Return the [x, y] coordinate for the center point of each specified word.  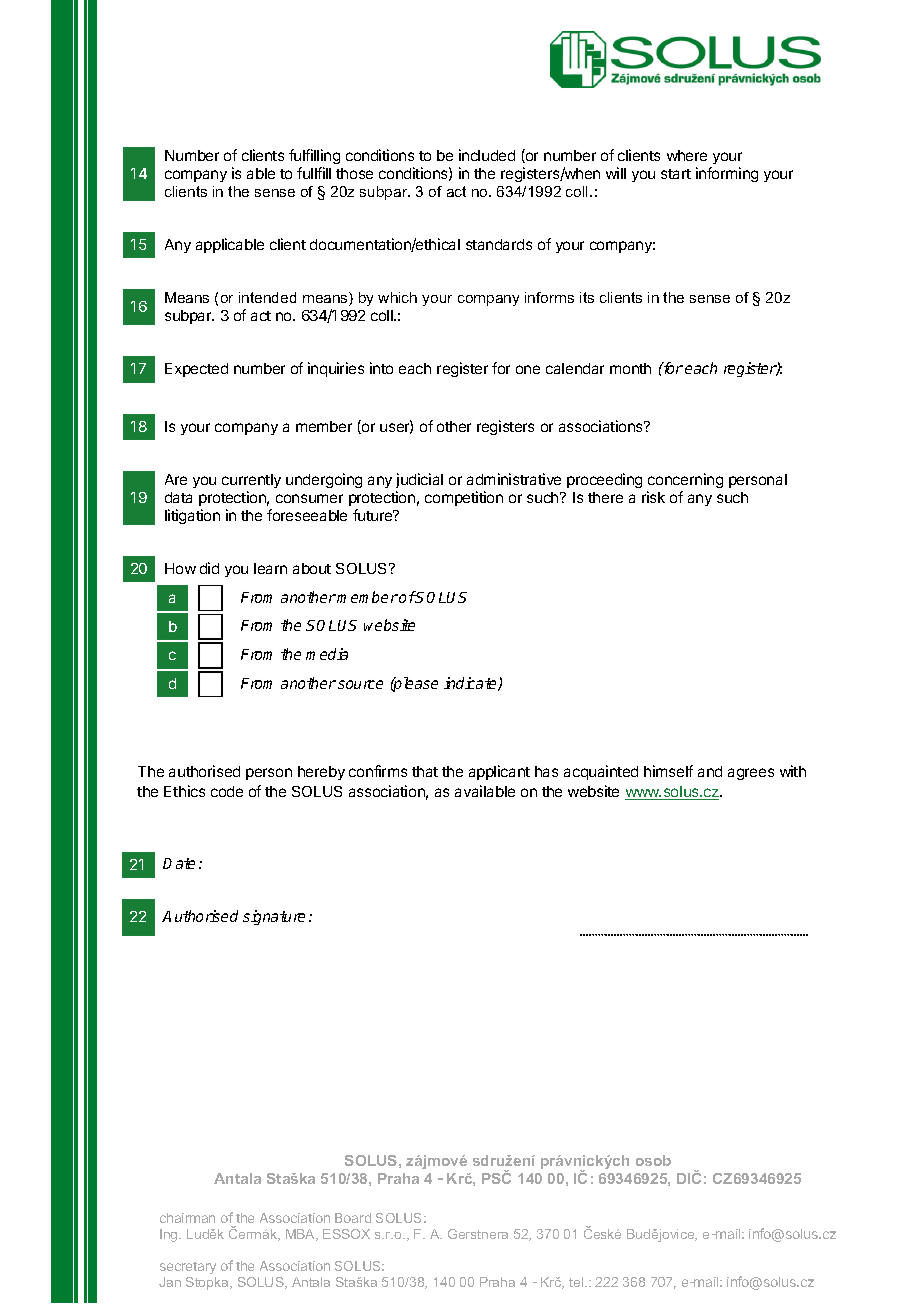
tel [577, 1282]
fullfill [314, 173]
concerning [685, 482]
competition [464, 498]
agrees [751, 774]
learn [270, 568]
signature [274, 917]
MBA [302, 1235]
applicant [499, 772]
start [676, 174]
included [487, 155]
